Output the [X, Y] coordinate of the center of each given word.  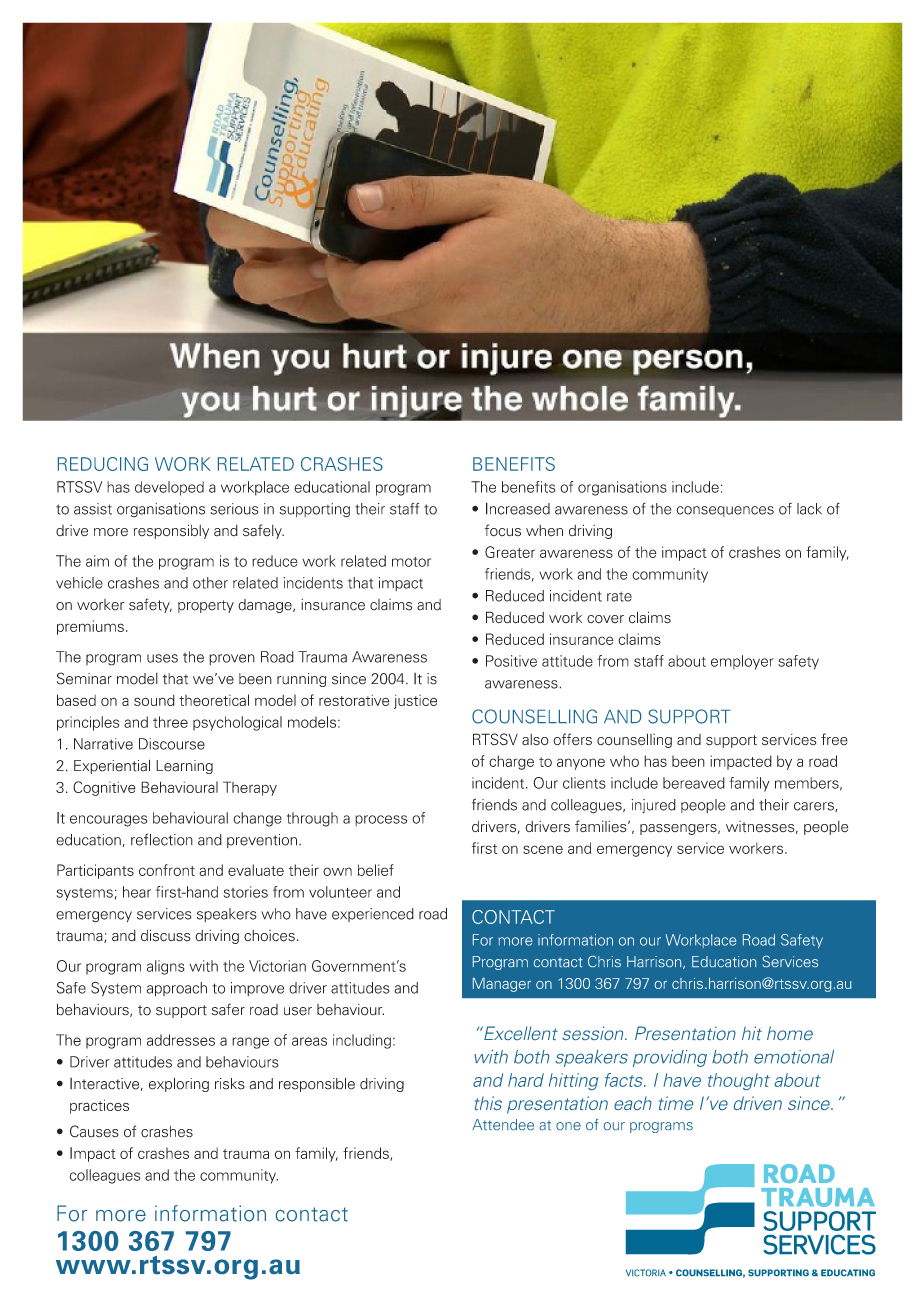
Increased [518, 508]
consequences [725, 511]
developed [169, 488]
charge [511, 762]
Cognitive [104, 788]
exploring [179, 1084]
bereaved [694, 783]
